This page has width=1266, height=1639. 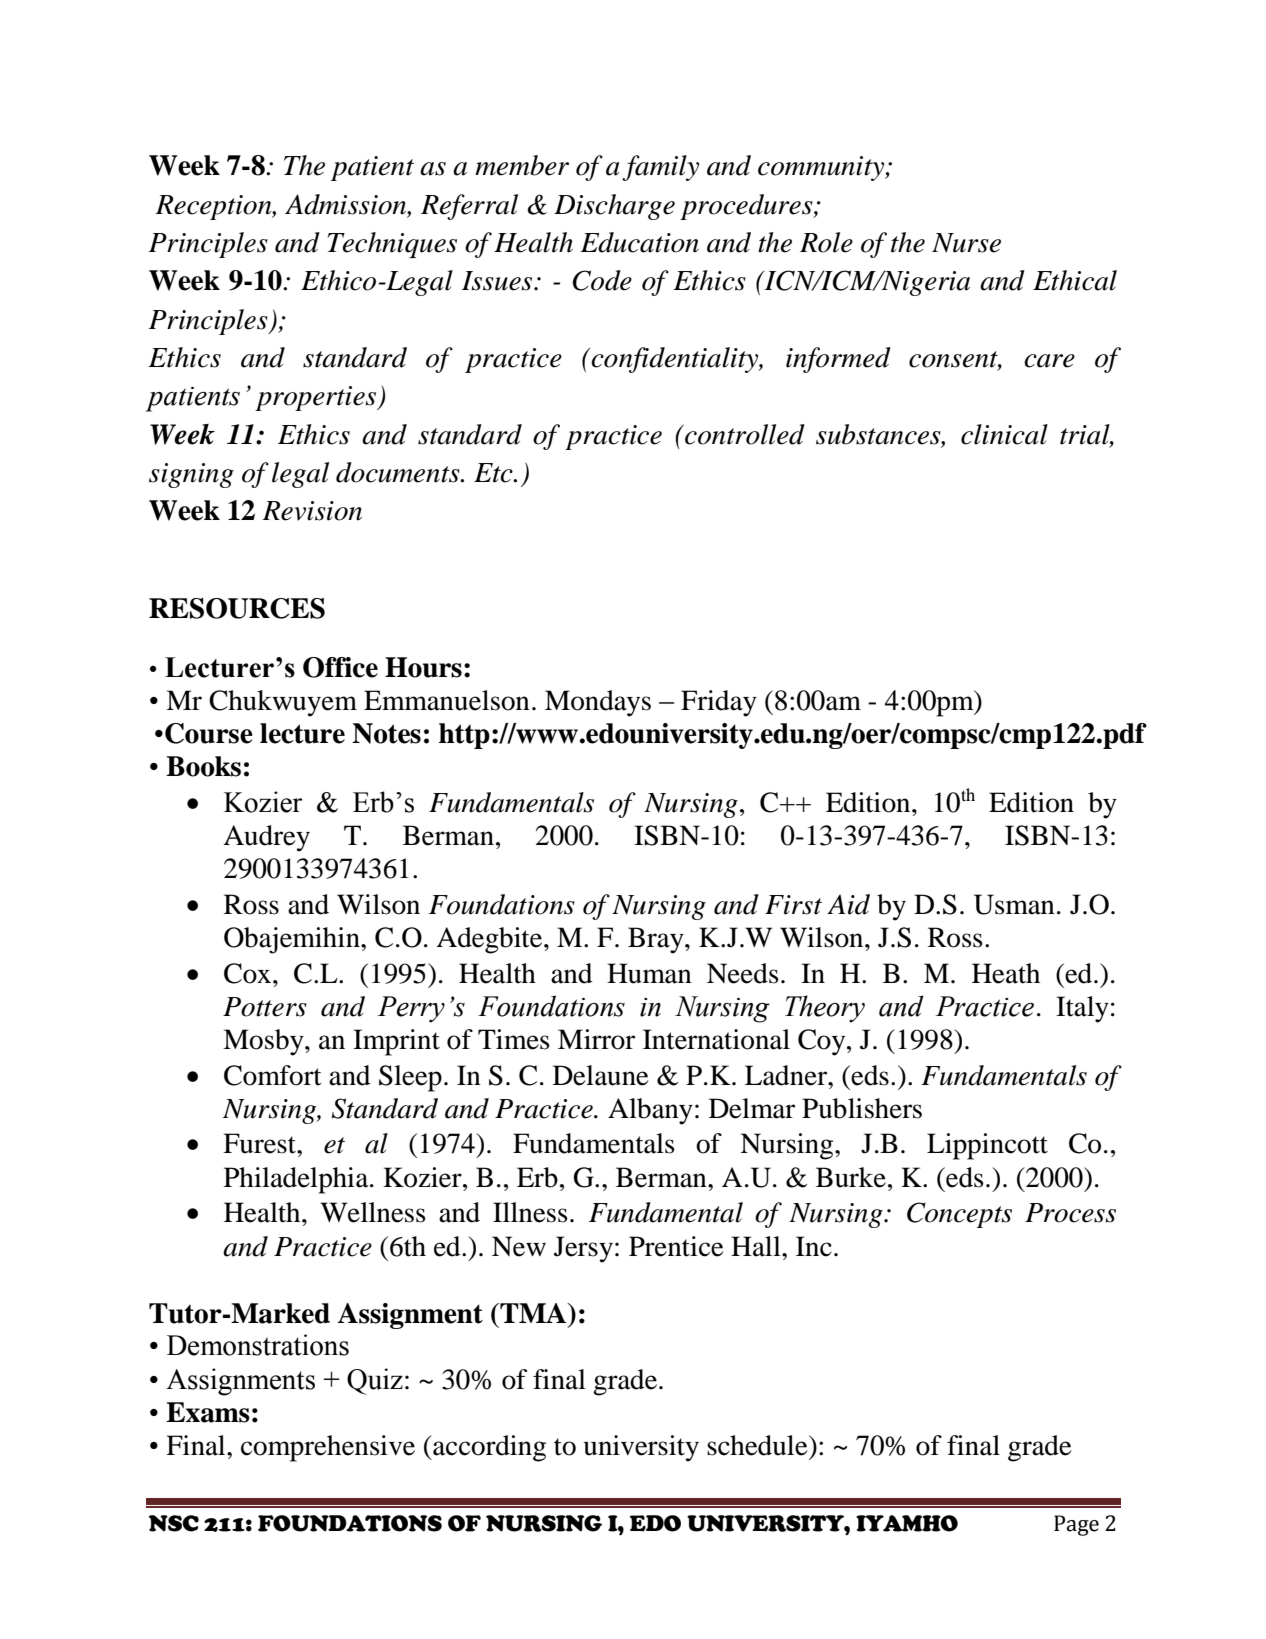 What do you see at coordinates (494, 473) in the page?
I see `Etc` at bounding box center [494, 473].
